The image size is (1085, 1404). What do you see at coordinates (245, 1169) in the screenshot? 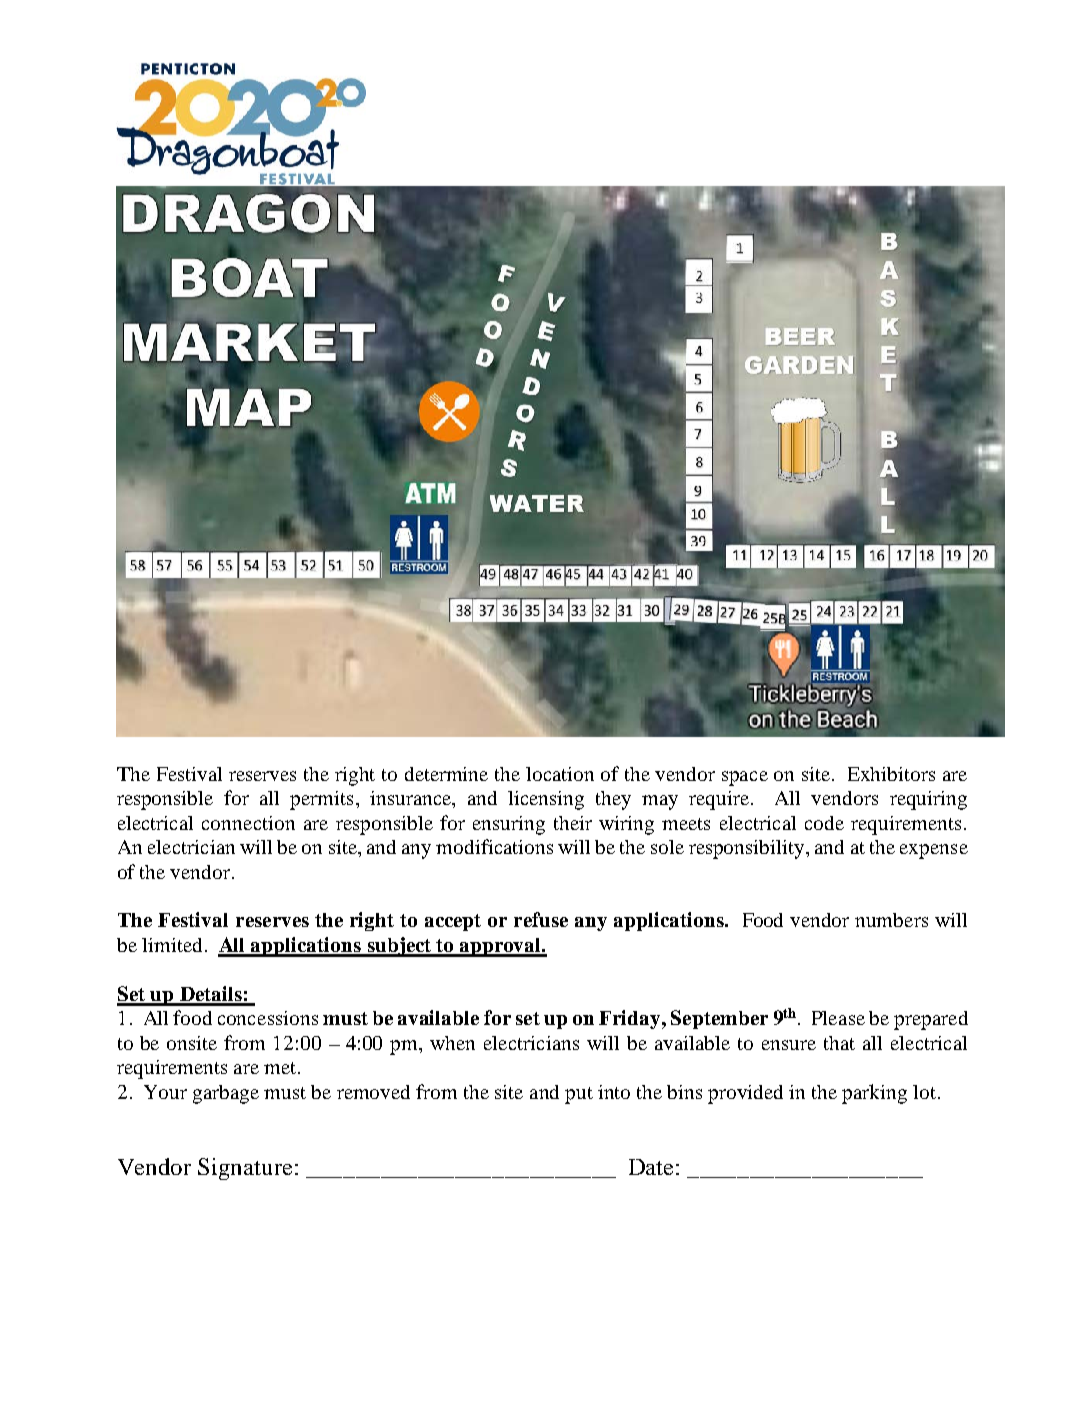
I see `Signature` at bounding box center [245, 1169].
